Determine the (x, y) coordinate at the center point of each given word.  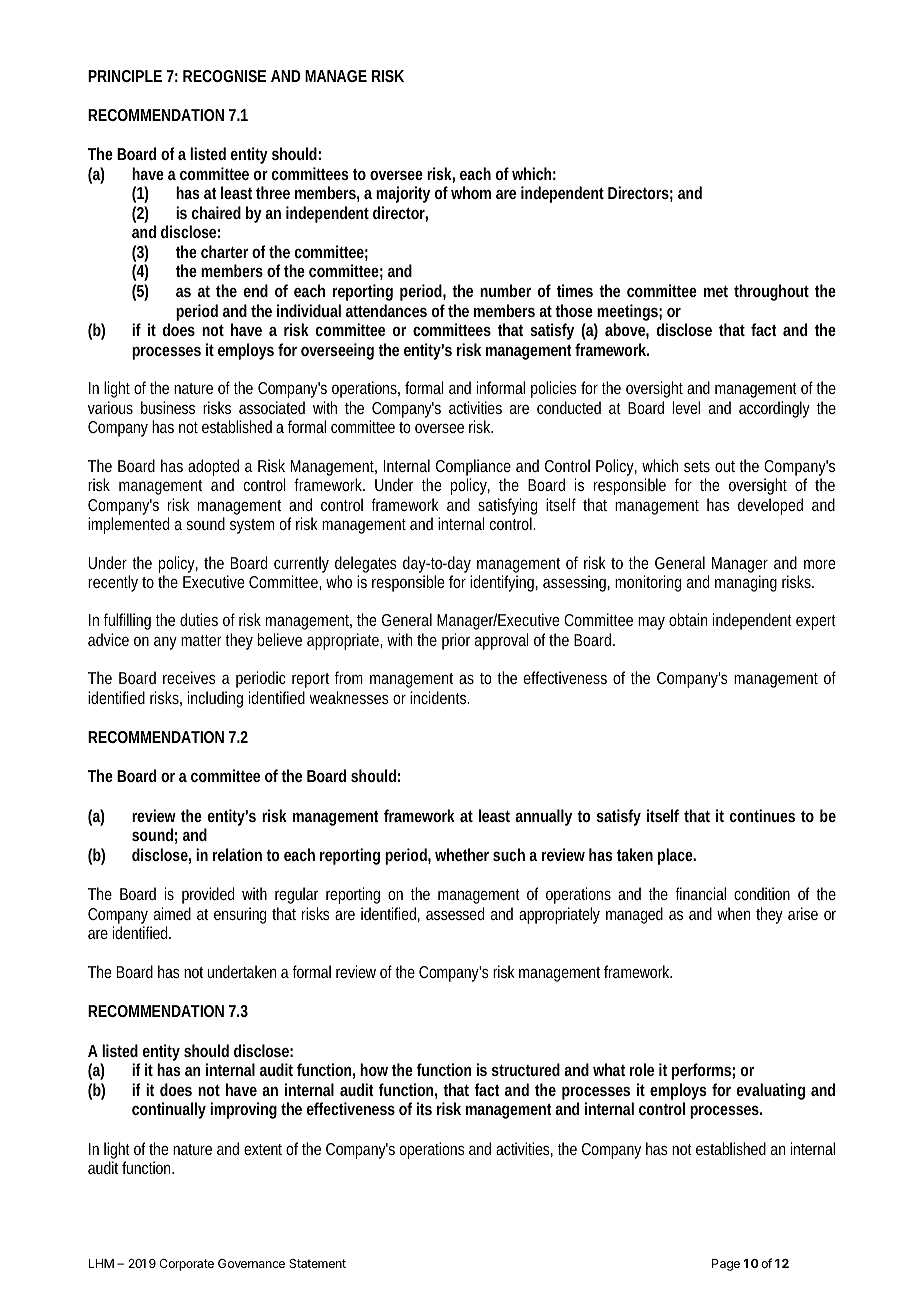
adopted (213, 467)
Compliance (473, 467)
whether (462, 854)
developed (770, 506)
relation (240, 854)
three (273, 192)
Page (726, 1265)
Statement (317, 1263)
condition (762, 893)
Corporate (186, 1265)
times (575, 290)
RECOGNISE (224, 76)
